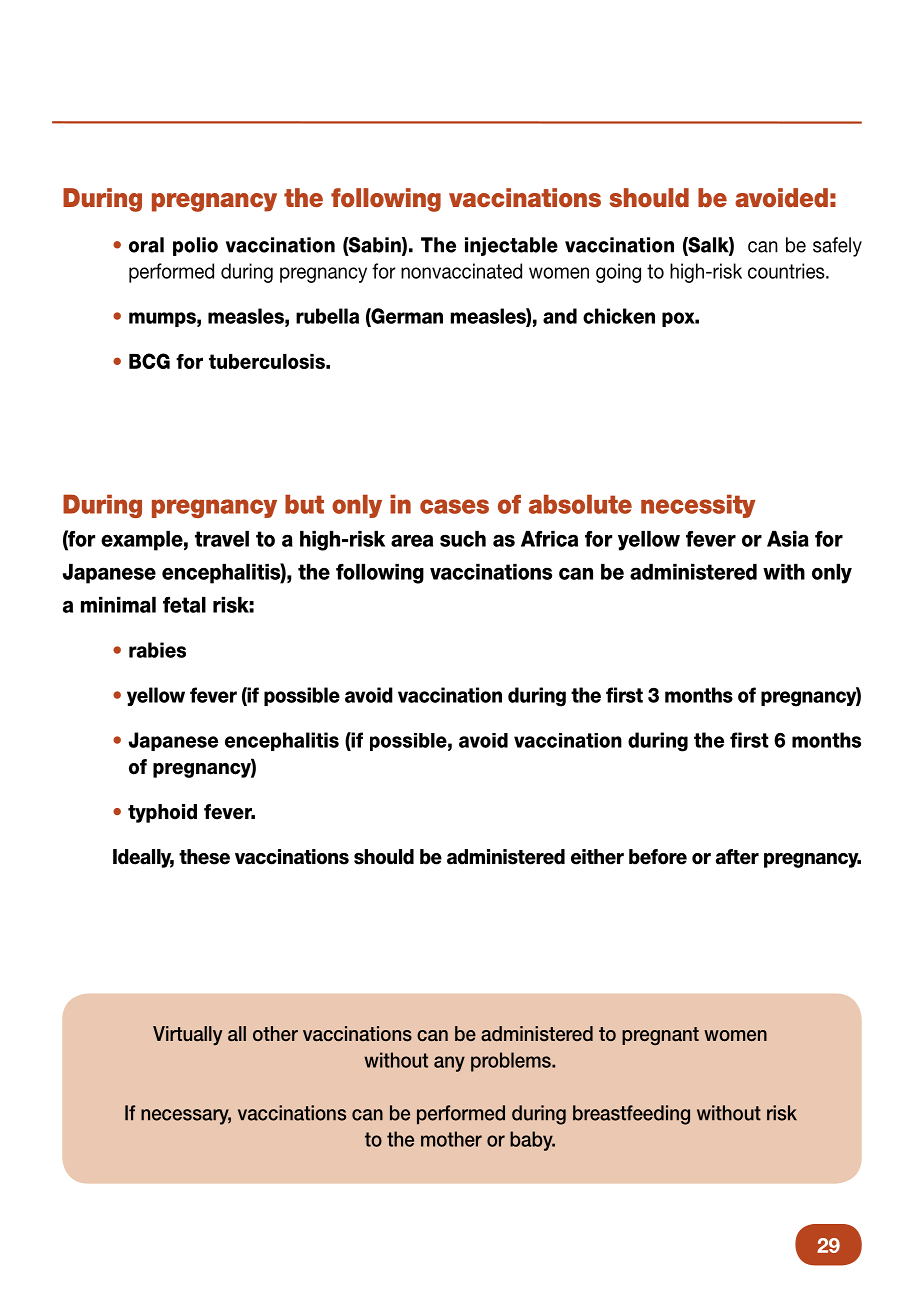 This page has height=1308, width=924. Describe the element at coordinates (463, 539) in the page. I see `such` at that location.
